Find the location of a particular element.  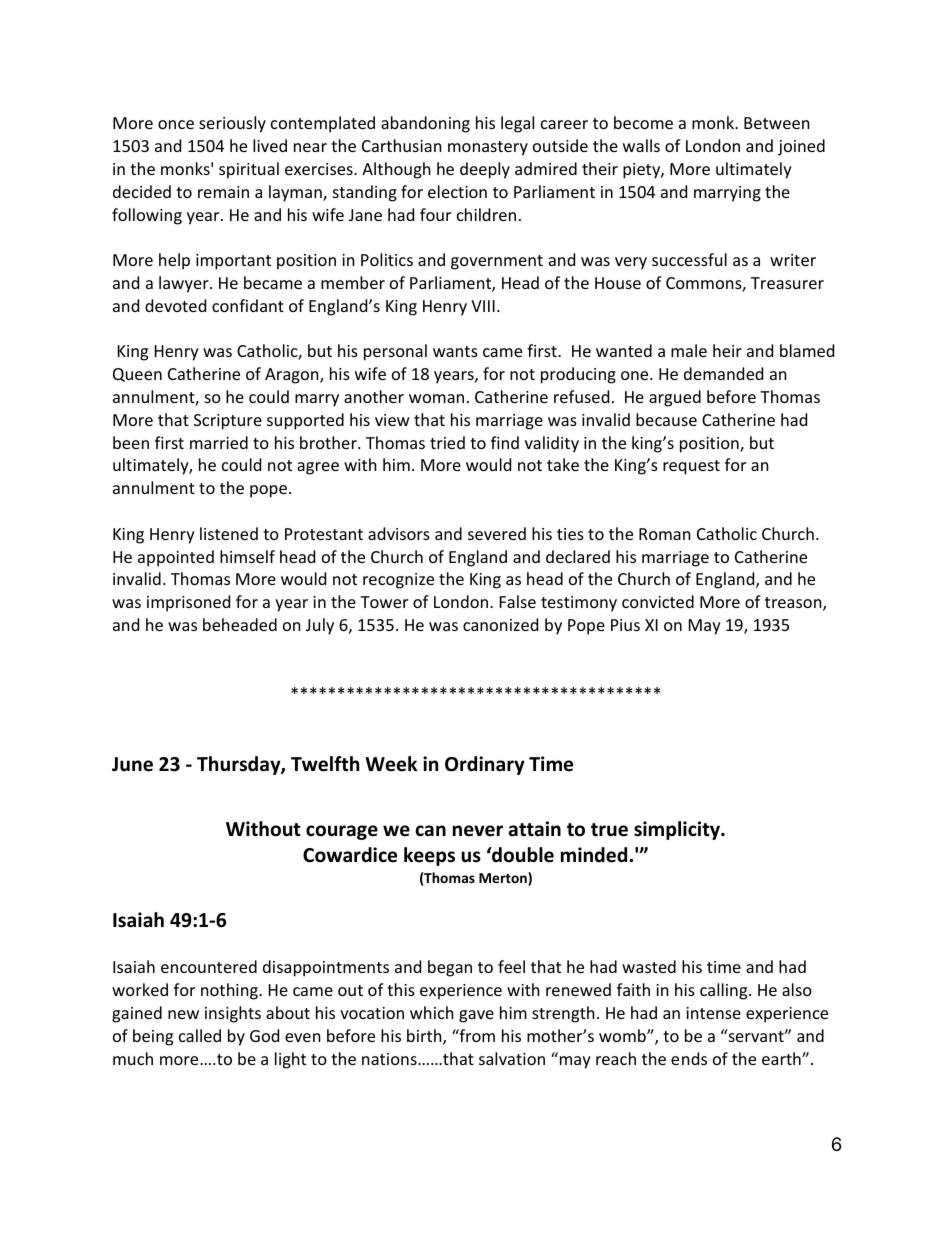

gave is located at coordinates (476, 1016).
